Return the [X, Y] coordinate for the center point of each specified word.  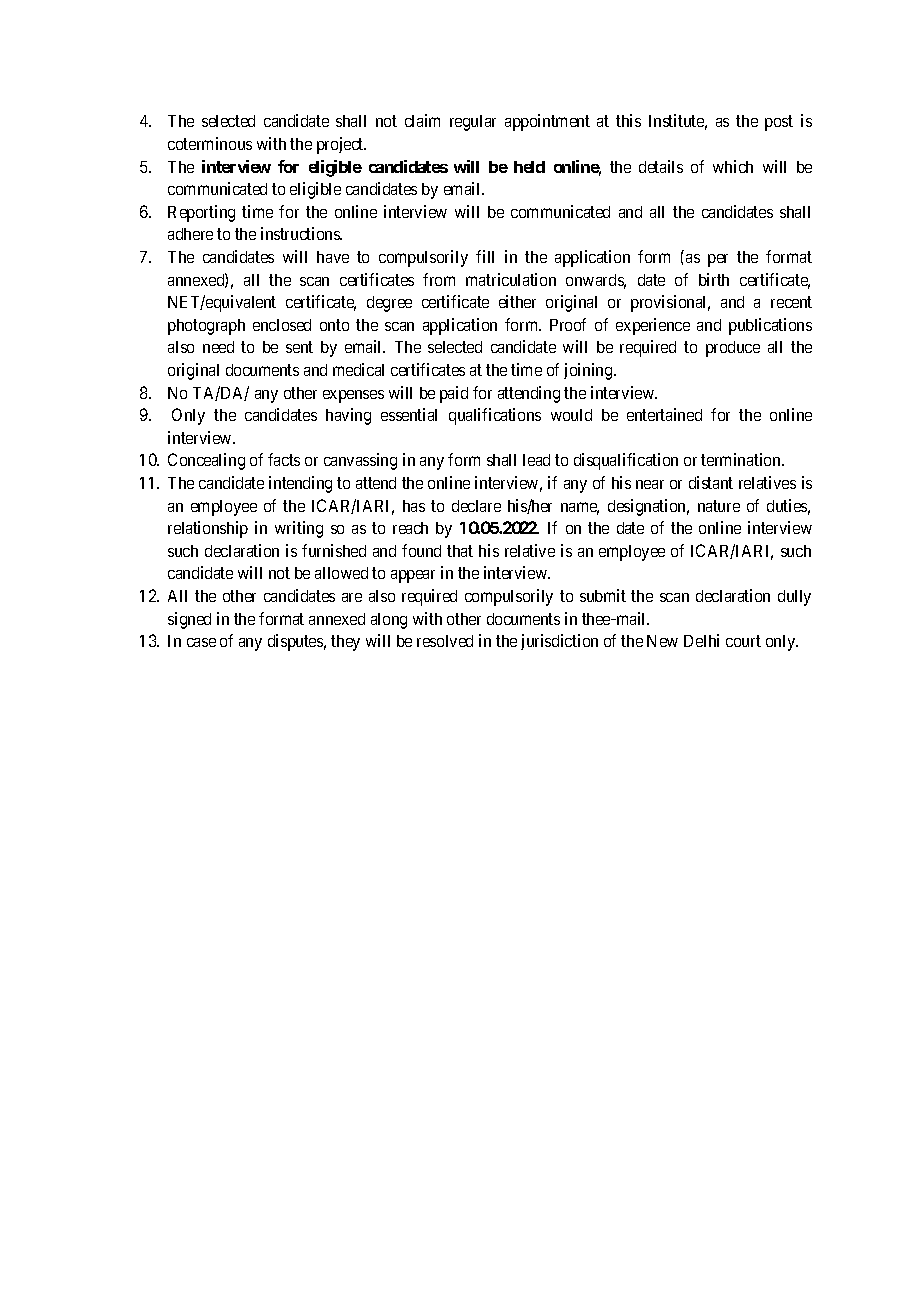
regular [473, 123]
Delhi [701, 640]
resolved [445, 641]
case [201, 642]
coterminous [210, 143]
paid [454, 394]
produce [733, 349]
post [779, 123]
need [218, 347]
